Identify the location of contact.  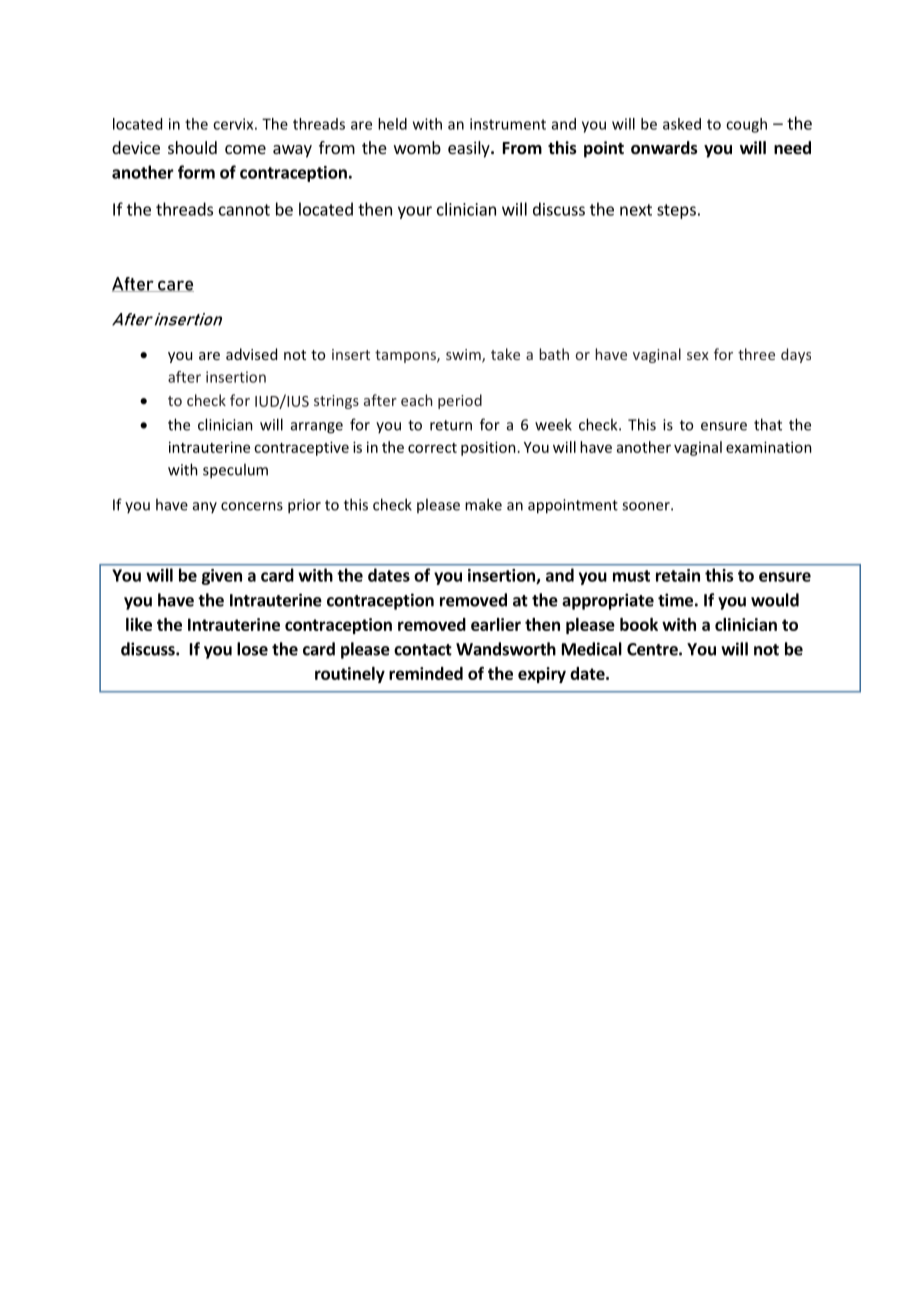
(423, 650).
